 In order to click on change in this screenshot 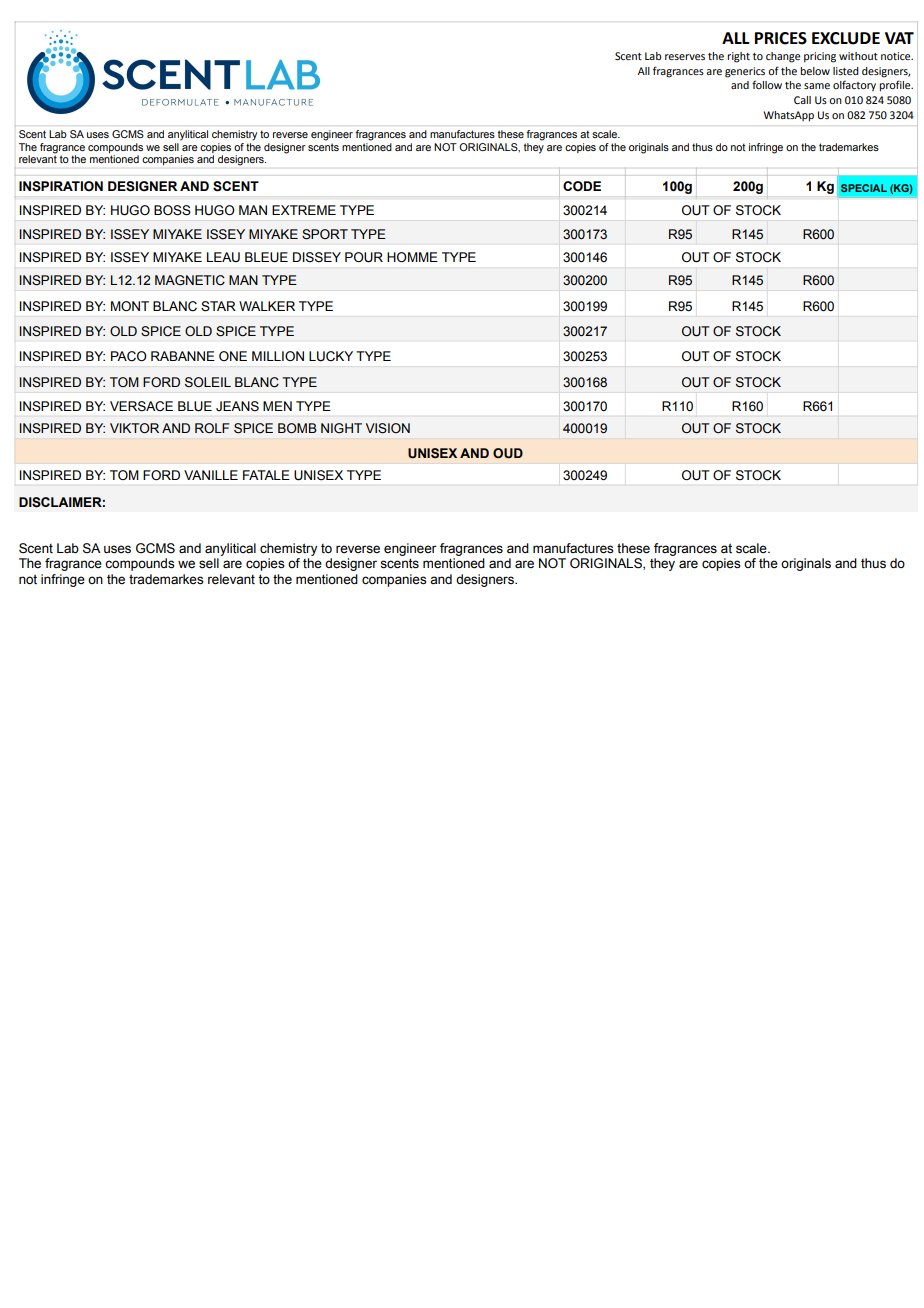, I will do `click(783, 57)`.
